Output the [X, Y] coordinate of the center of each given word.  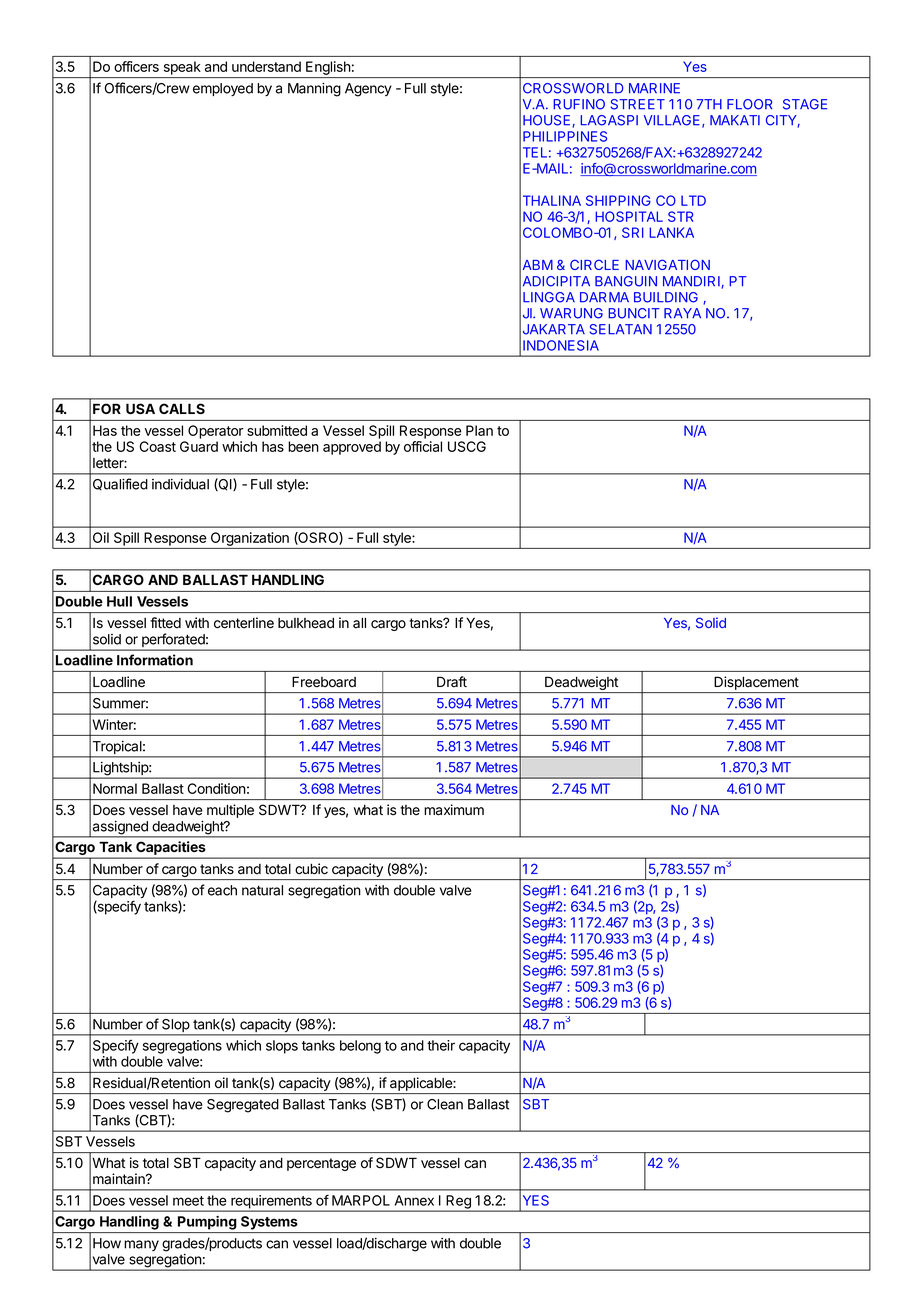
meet [188, 1201]
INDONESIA [561, 345]
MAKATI [735, 120]
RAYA [682, 313]
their [441, 1045]
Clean [445, 1104]
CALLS [182, 408]
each [222, 890]
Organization [250, 539]
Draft [452, 681]
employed [223, 89]
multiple [230, 811]
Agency [368, 90]
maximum [454, 810]
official [423, 446]
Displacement [756, 683]
